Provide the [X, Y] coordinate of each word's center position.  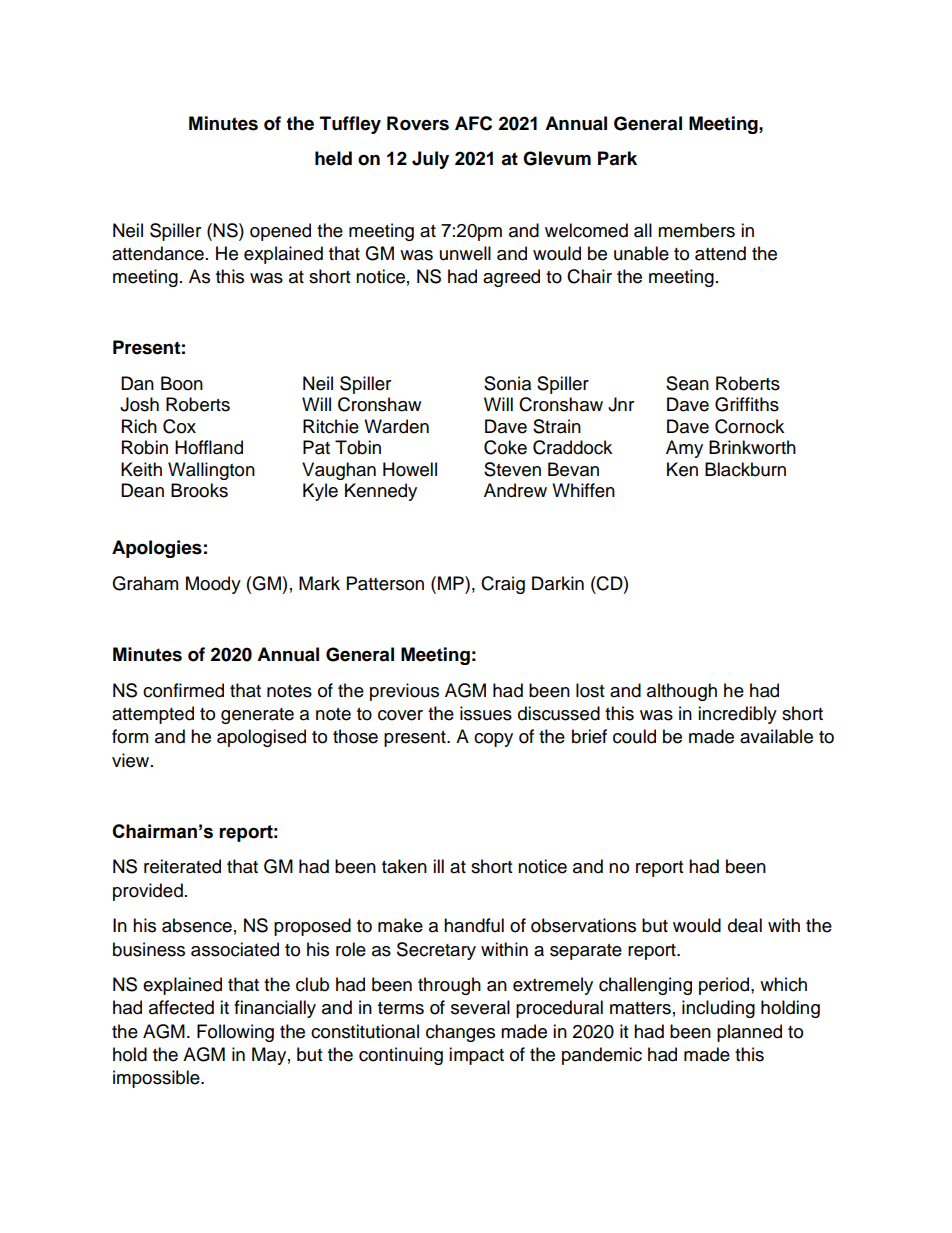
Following [235, 1033]
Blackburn [745, 469]
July [430, 160]
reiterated [182, 866]
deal [745, 925]
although [682, 692]
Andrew [515, 490]
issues [486, 713]
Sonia [507, 383]
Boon [182, 383]
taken [404, 866]
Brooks [199, 490]
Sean [687, 383]
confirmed [183, 690]
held [333, 158]
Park [617, 158]
